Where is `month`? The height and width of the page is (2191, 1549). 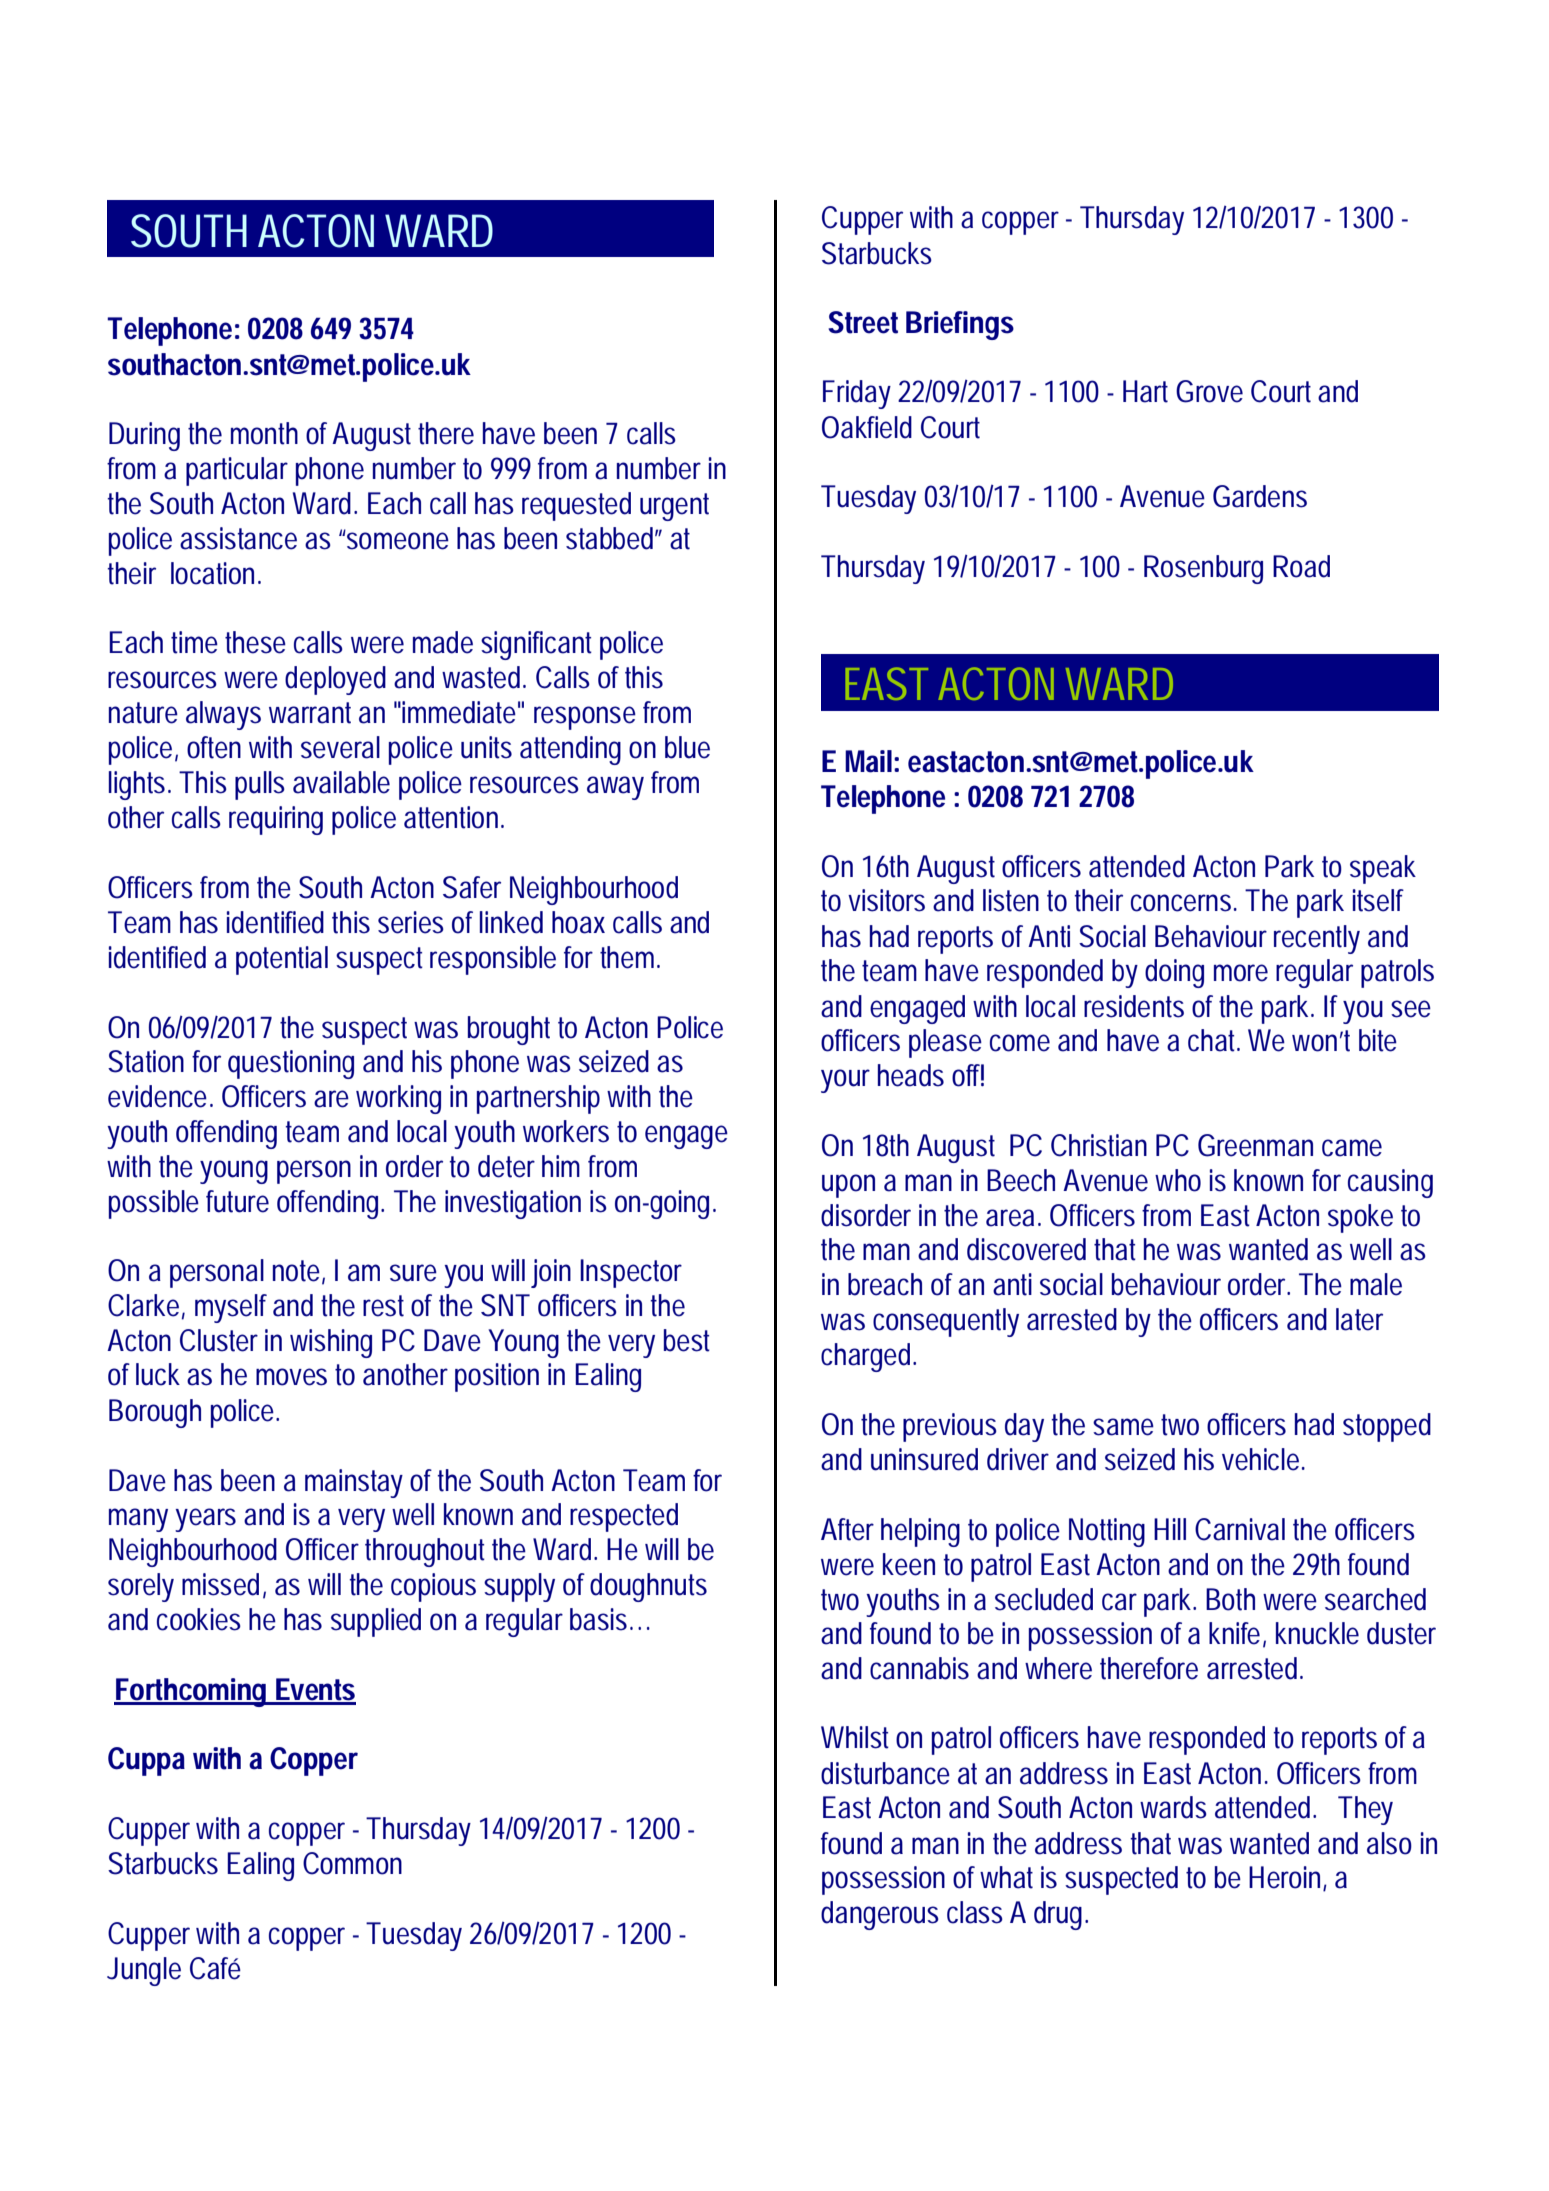
month is located at coordinates (264, 433).
